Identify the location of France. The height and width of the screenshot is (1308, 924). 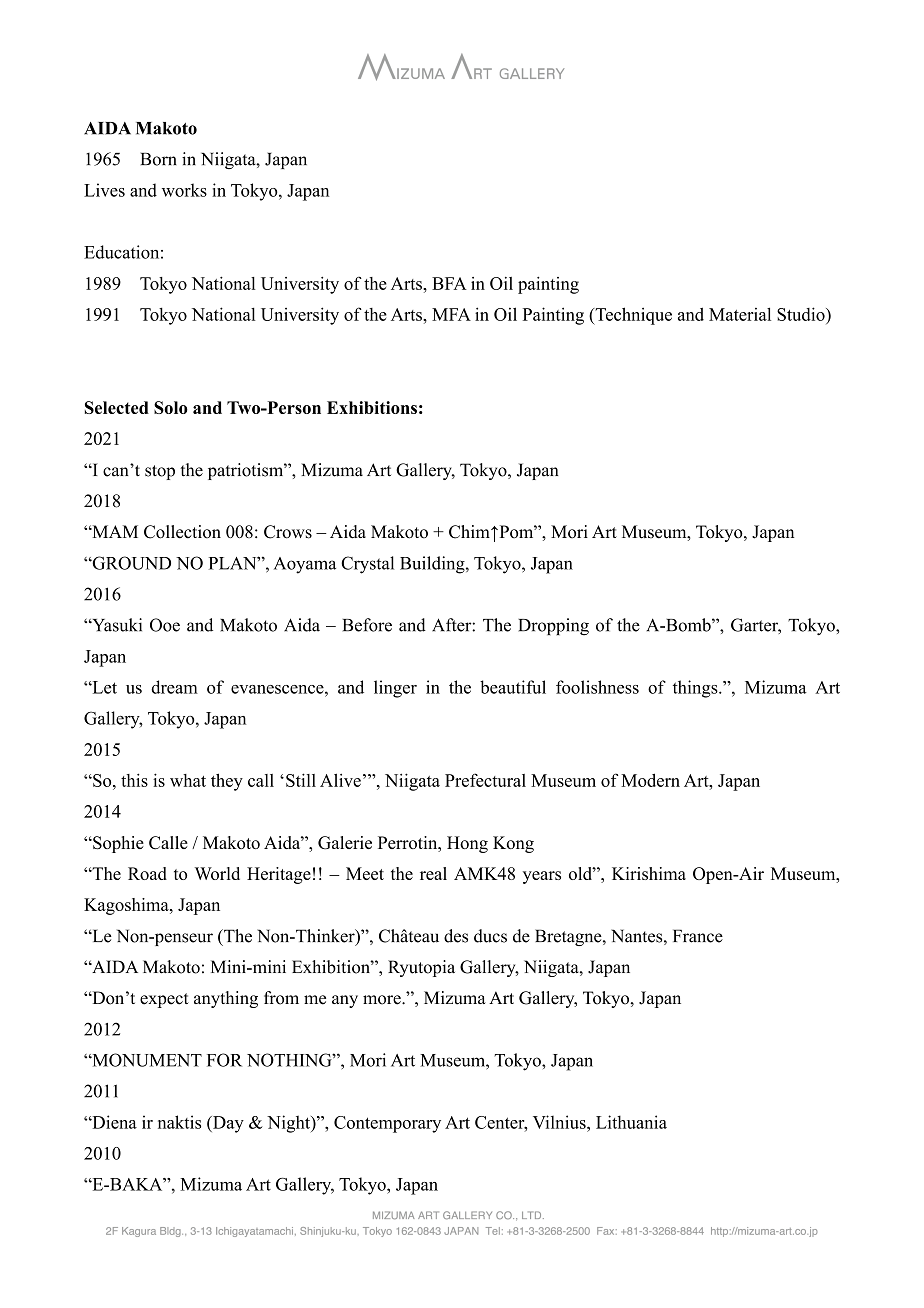
(698, 936).
